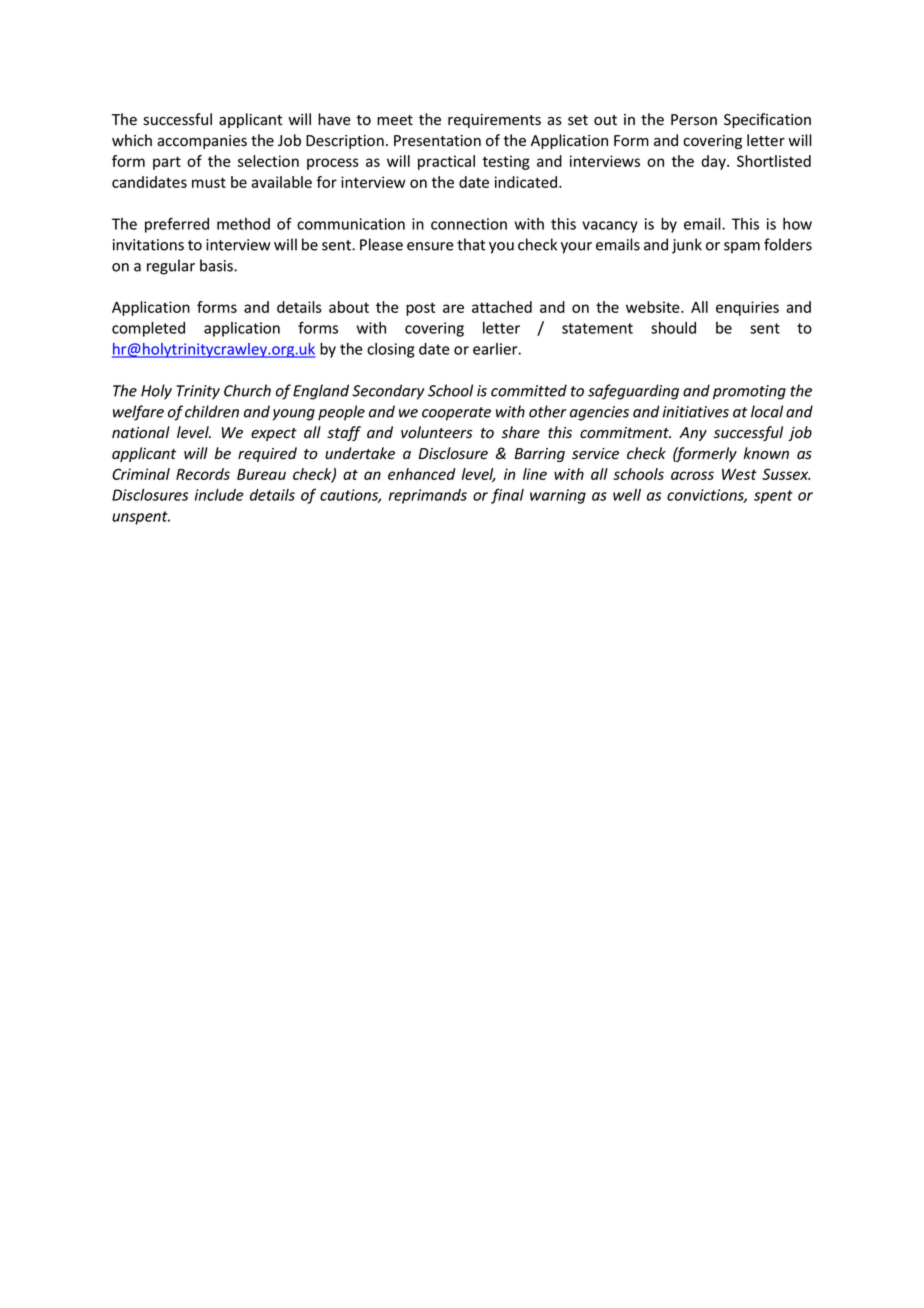  What do you see at coordinates (469, 224) in the page?
I see `connection` at bounding box center [469, 224].
